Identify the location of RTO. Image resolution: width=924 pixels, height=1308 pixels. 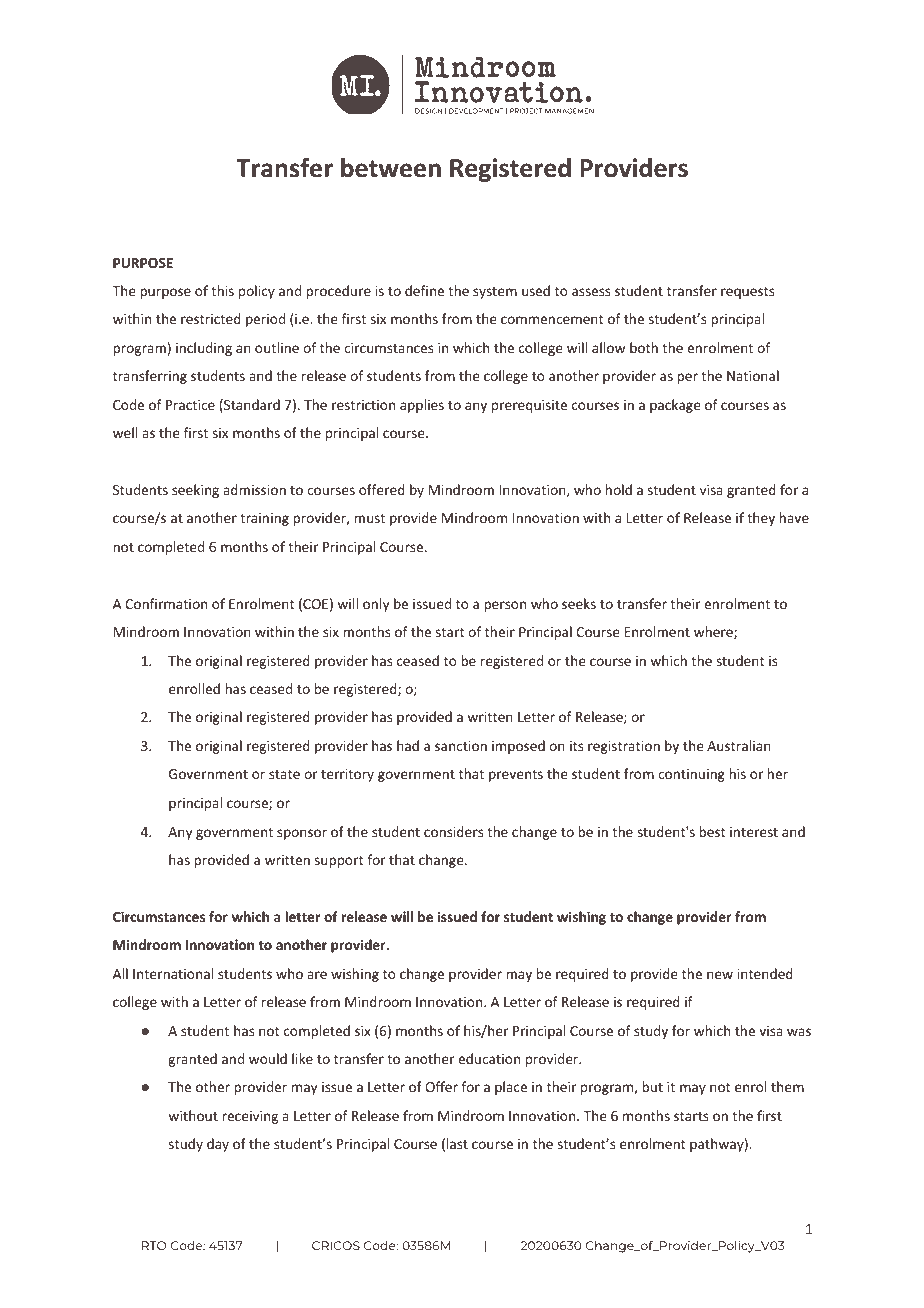
(154, 1245).
